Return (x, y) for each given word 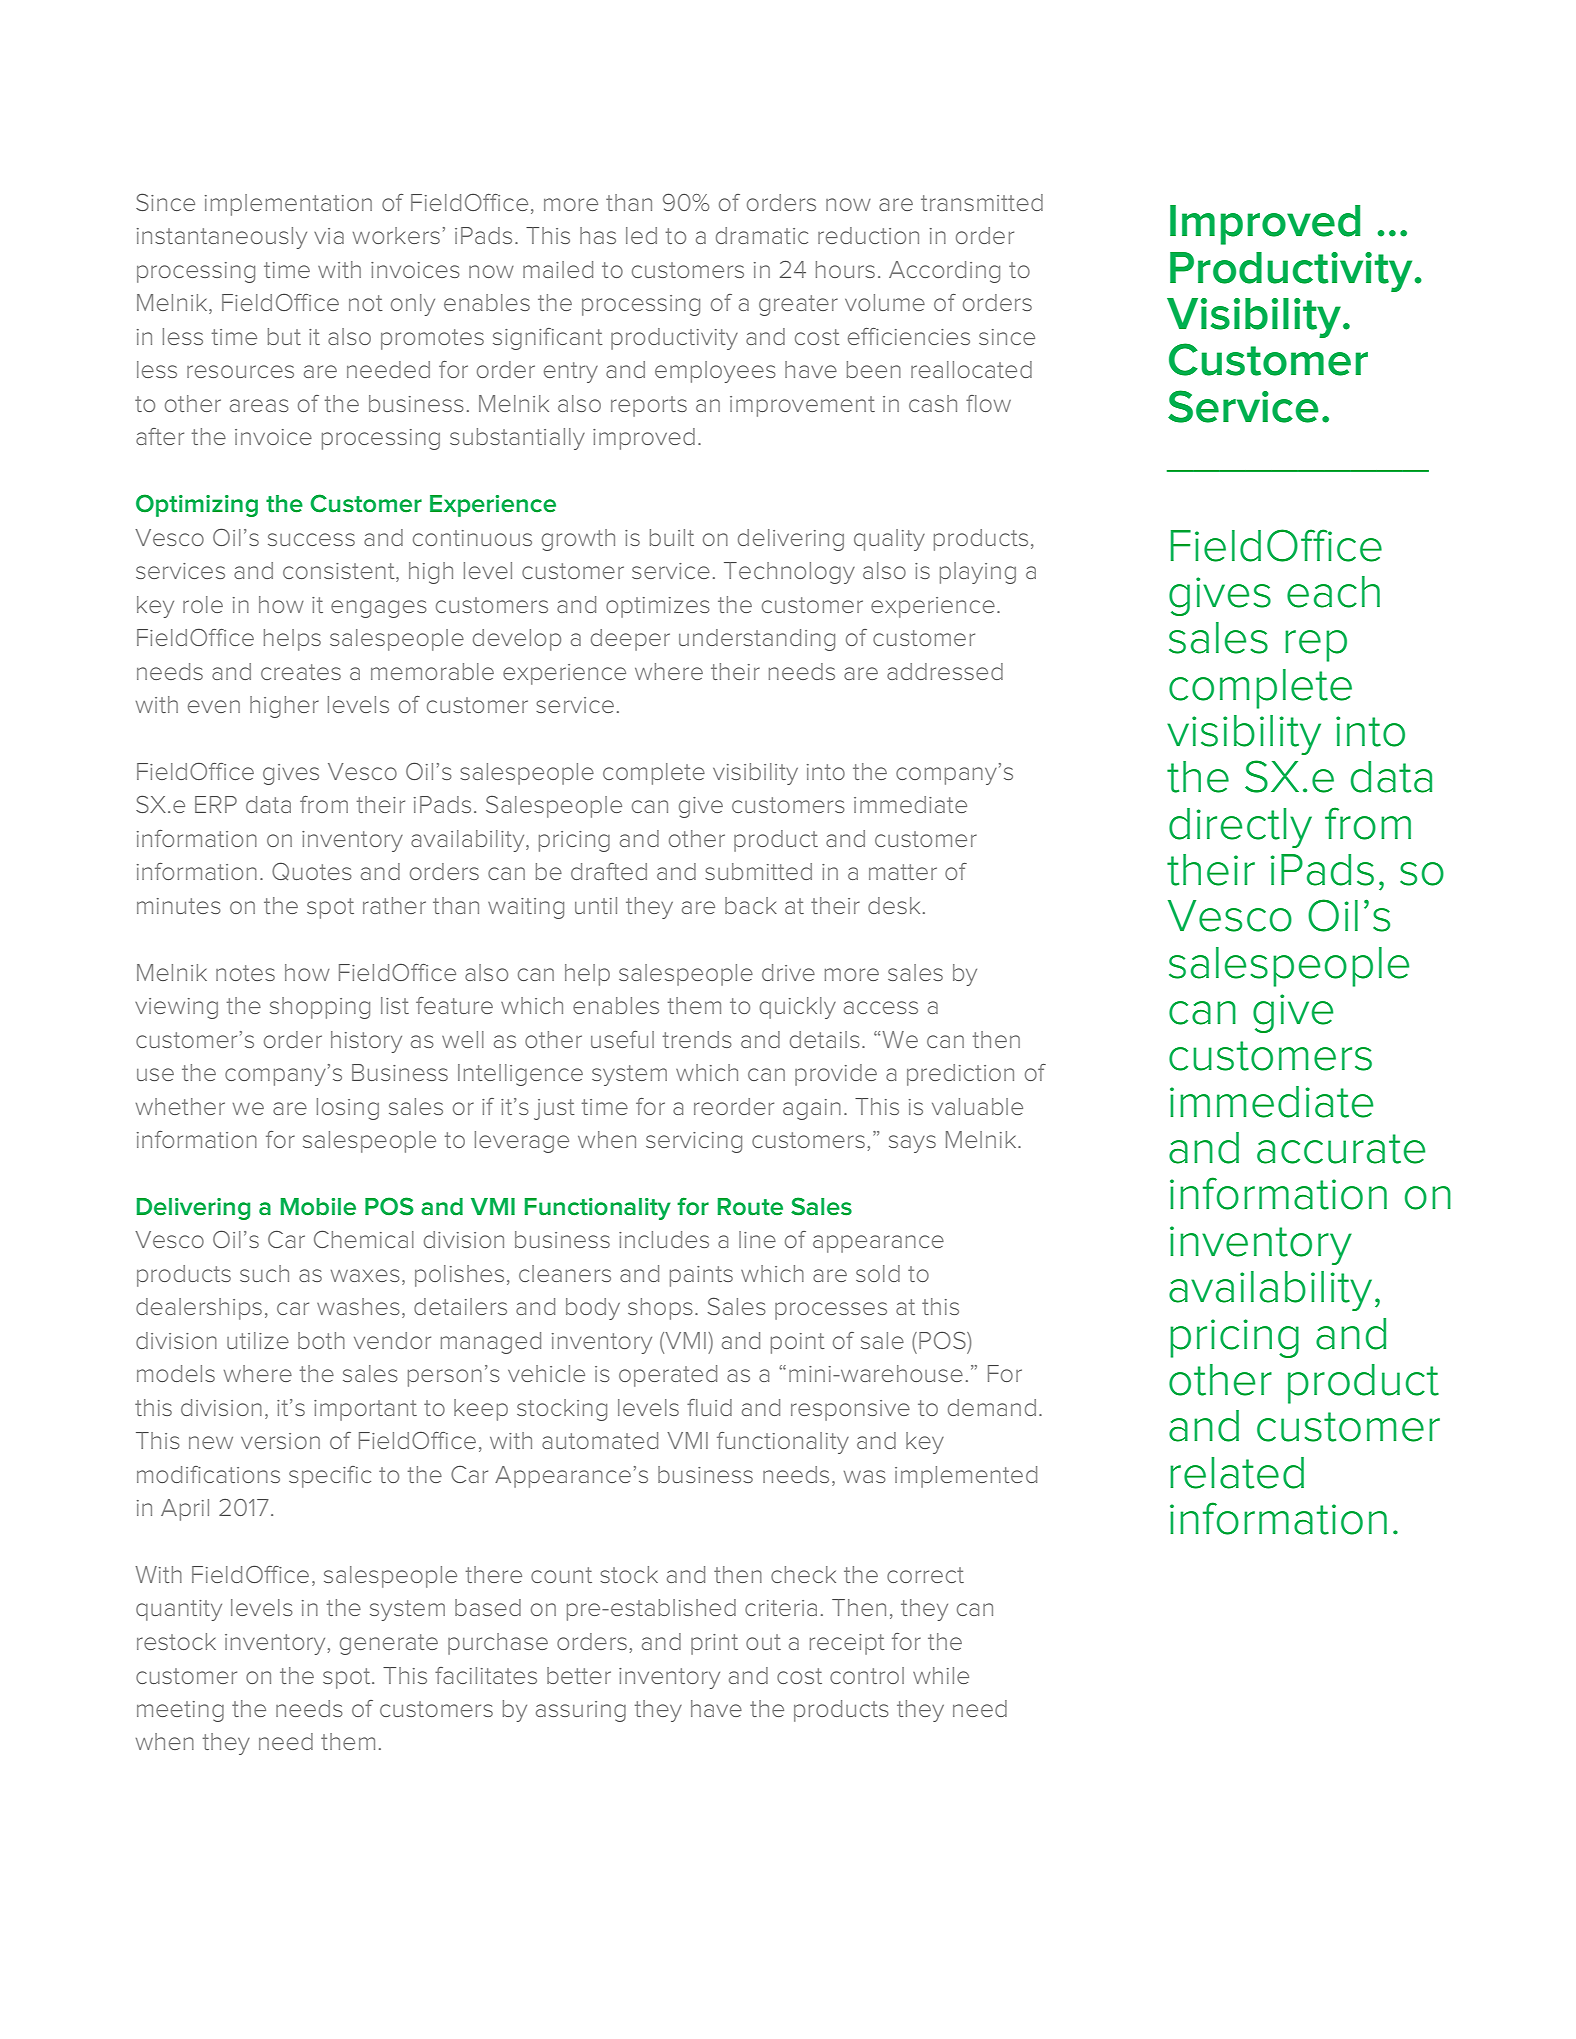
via (329, 236)
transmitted (982, 202)
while (941, 1675)
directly (1240, 828)
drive (788, 972)
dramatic (762, 235)
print (714, 1644)
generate (389, 1644)
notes (245, 973)
